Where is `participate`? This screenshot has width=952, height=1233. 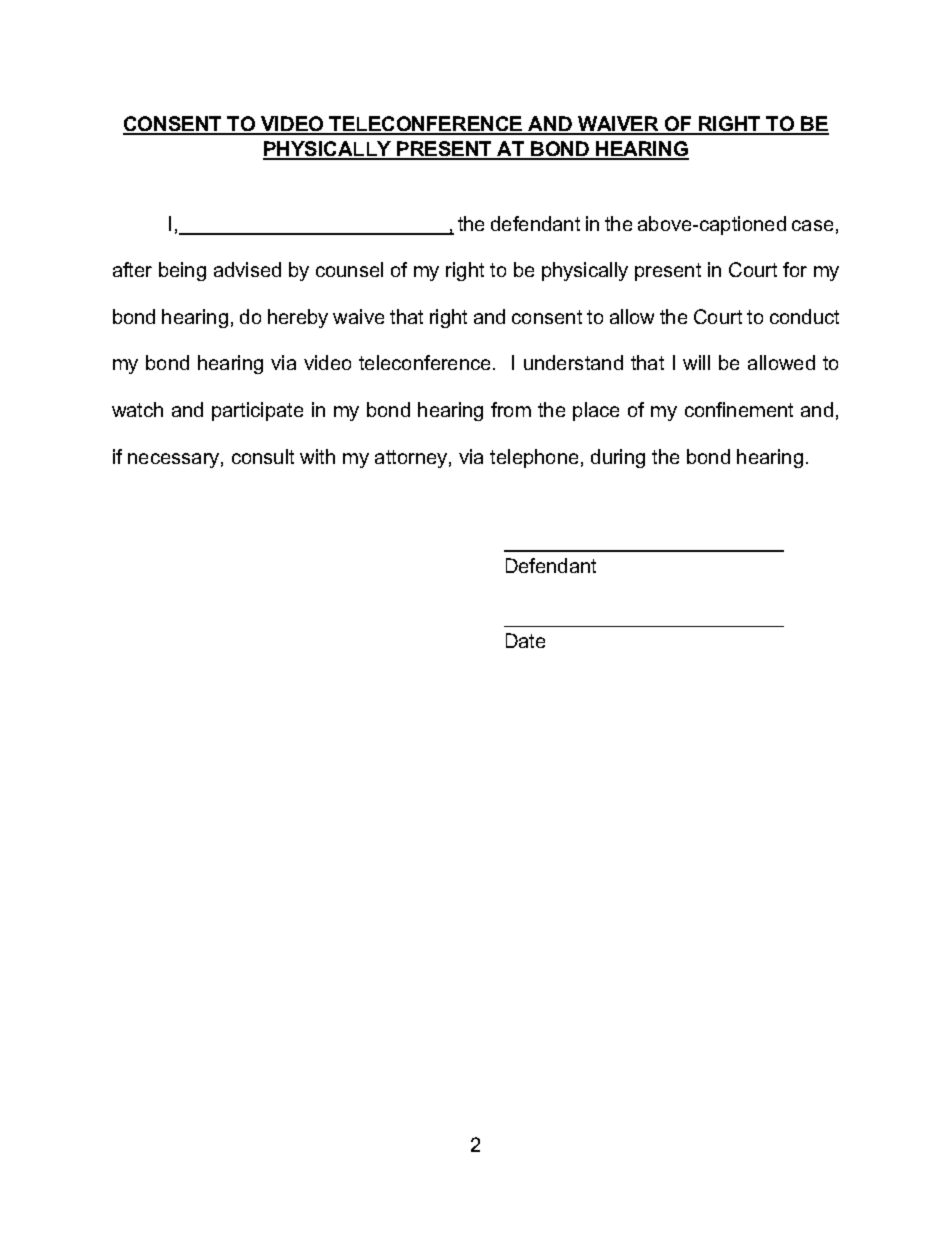
participate is located at coordinates (257, 411).
